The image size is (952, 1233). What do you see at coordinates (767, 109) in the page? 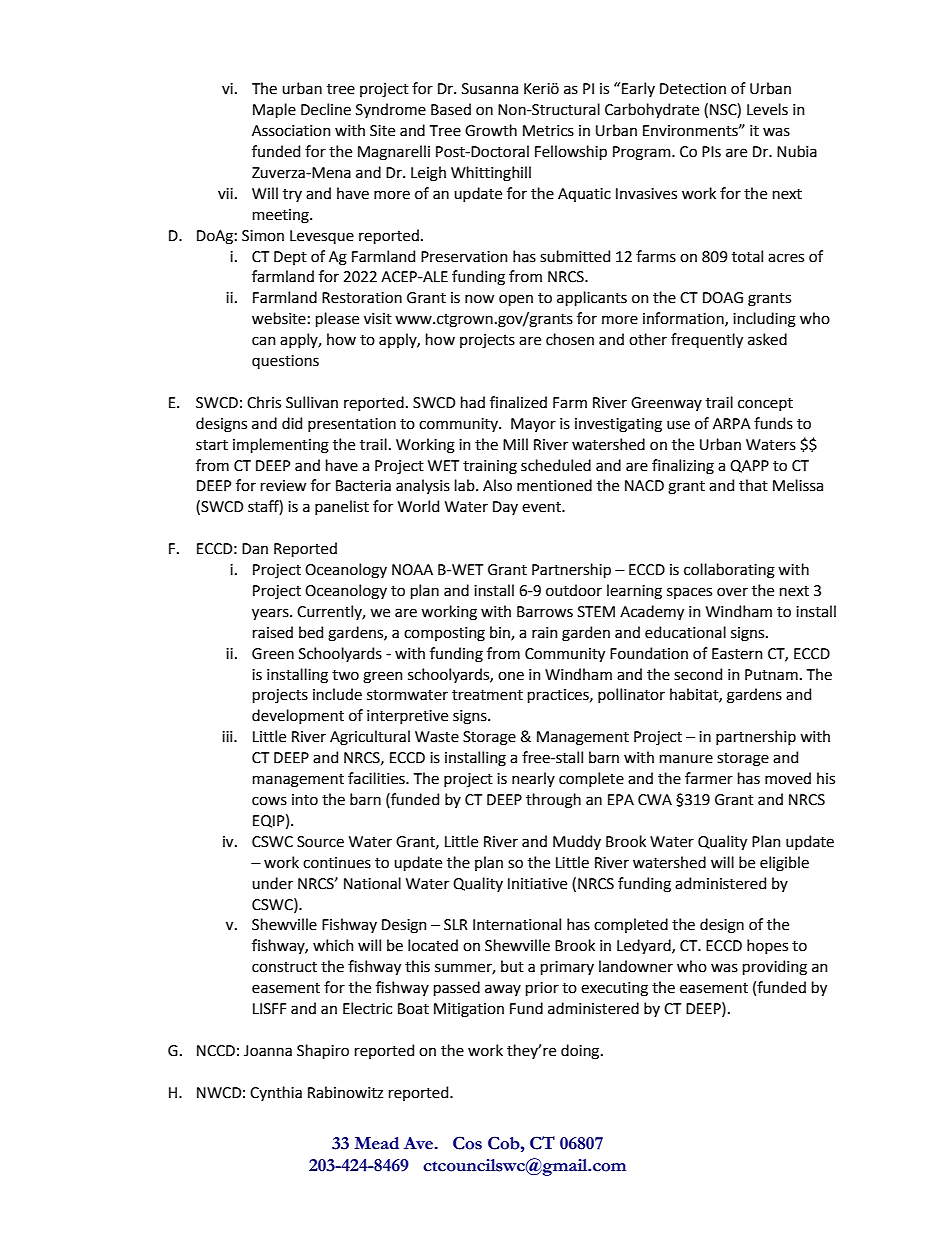
I see `Levels` at bounding box center [767, 109].
